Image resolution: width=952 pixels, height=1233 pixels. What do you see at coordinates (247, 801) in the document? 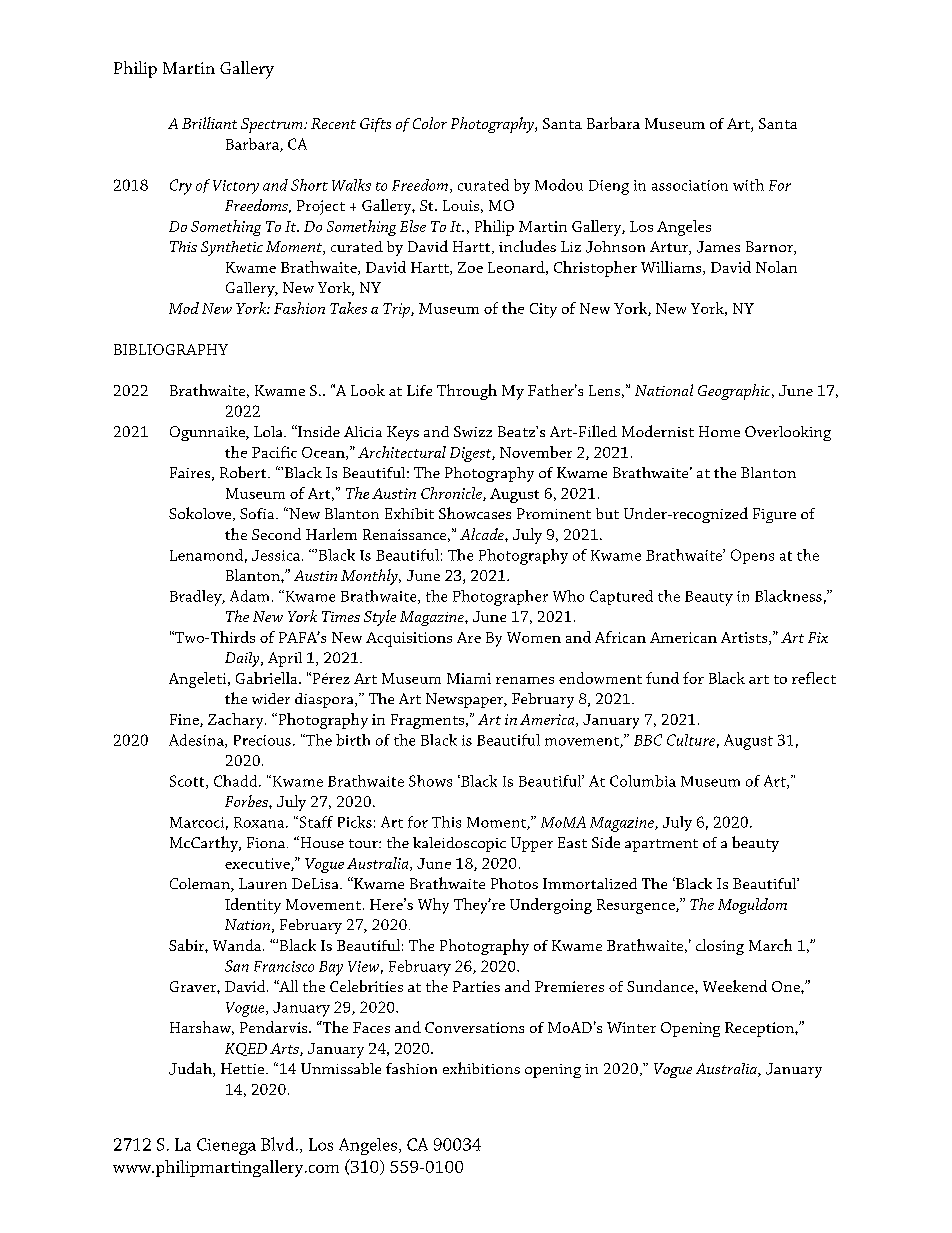
I see `Forbes` at bounding box center [247, 801].
